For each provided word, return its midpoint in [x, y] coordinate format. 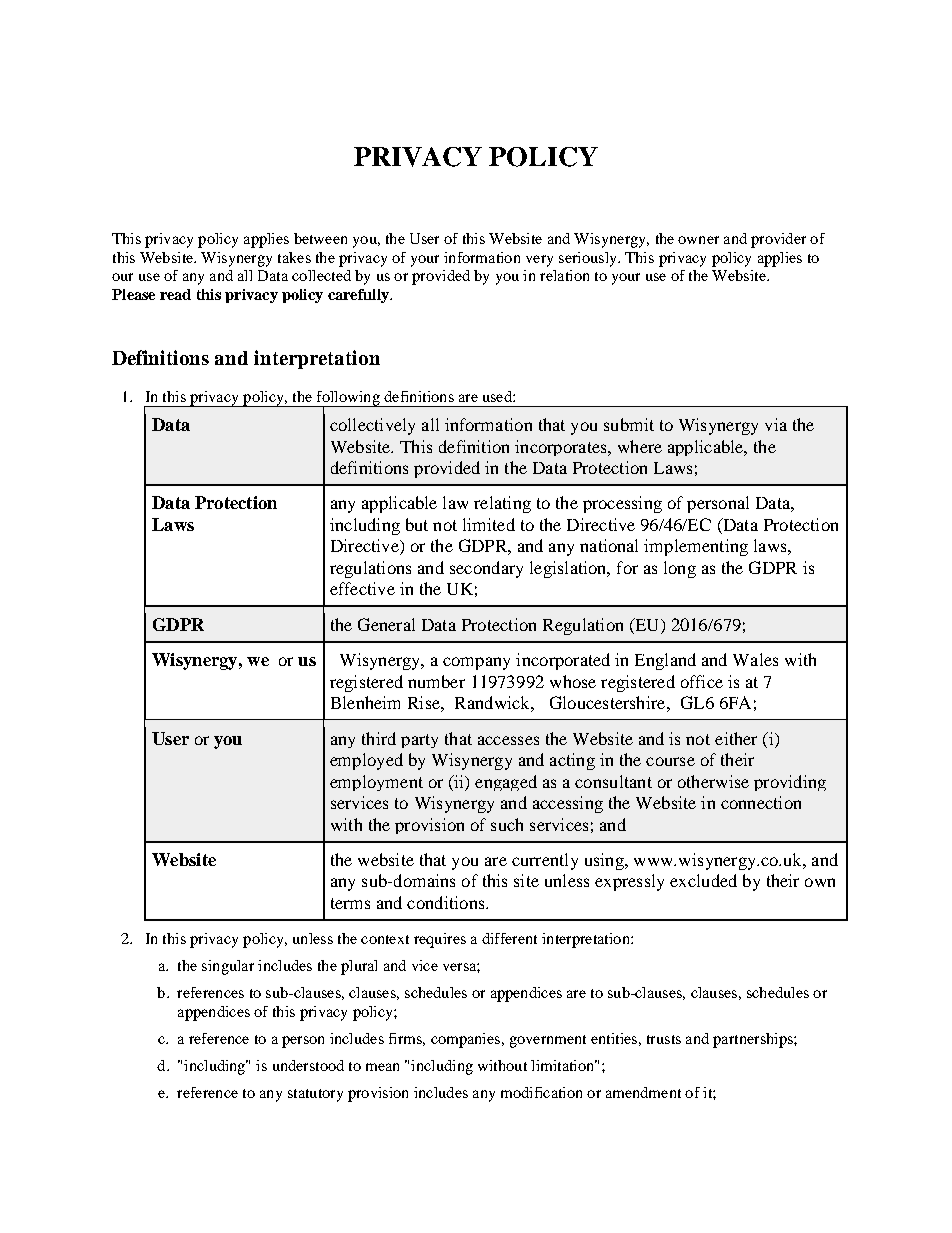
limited [489, 524]
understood [308, 1065]
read [175, 294]
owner [698, 240]
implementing [696, 547]
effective [362, 588]
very [539, 261]
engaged [506, 783]
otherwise [713, 781]
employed [366, 761]
